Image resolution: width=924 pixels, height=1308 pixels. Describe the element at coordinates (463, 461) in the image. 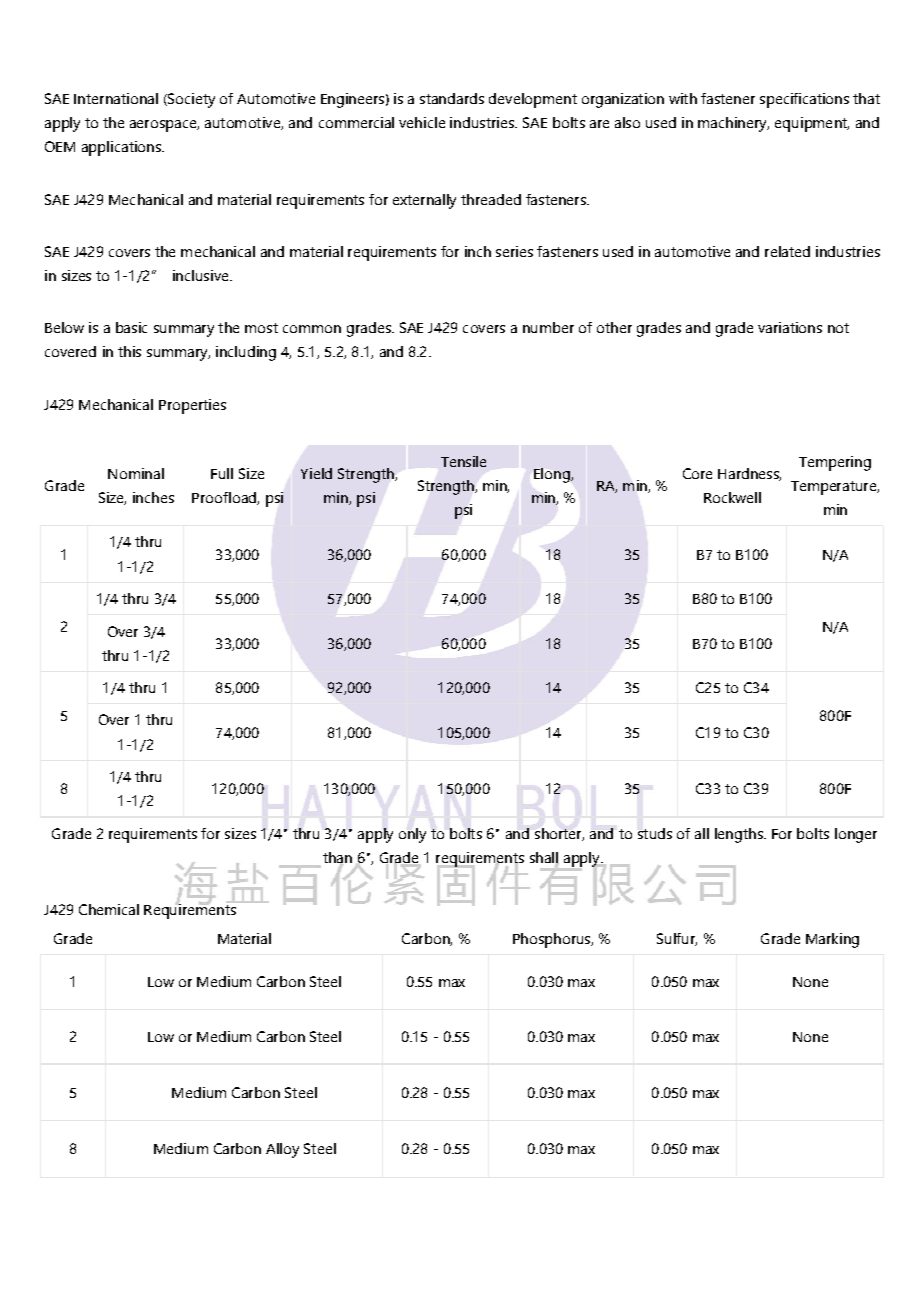

I see `Tensile` at that location.
